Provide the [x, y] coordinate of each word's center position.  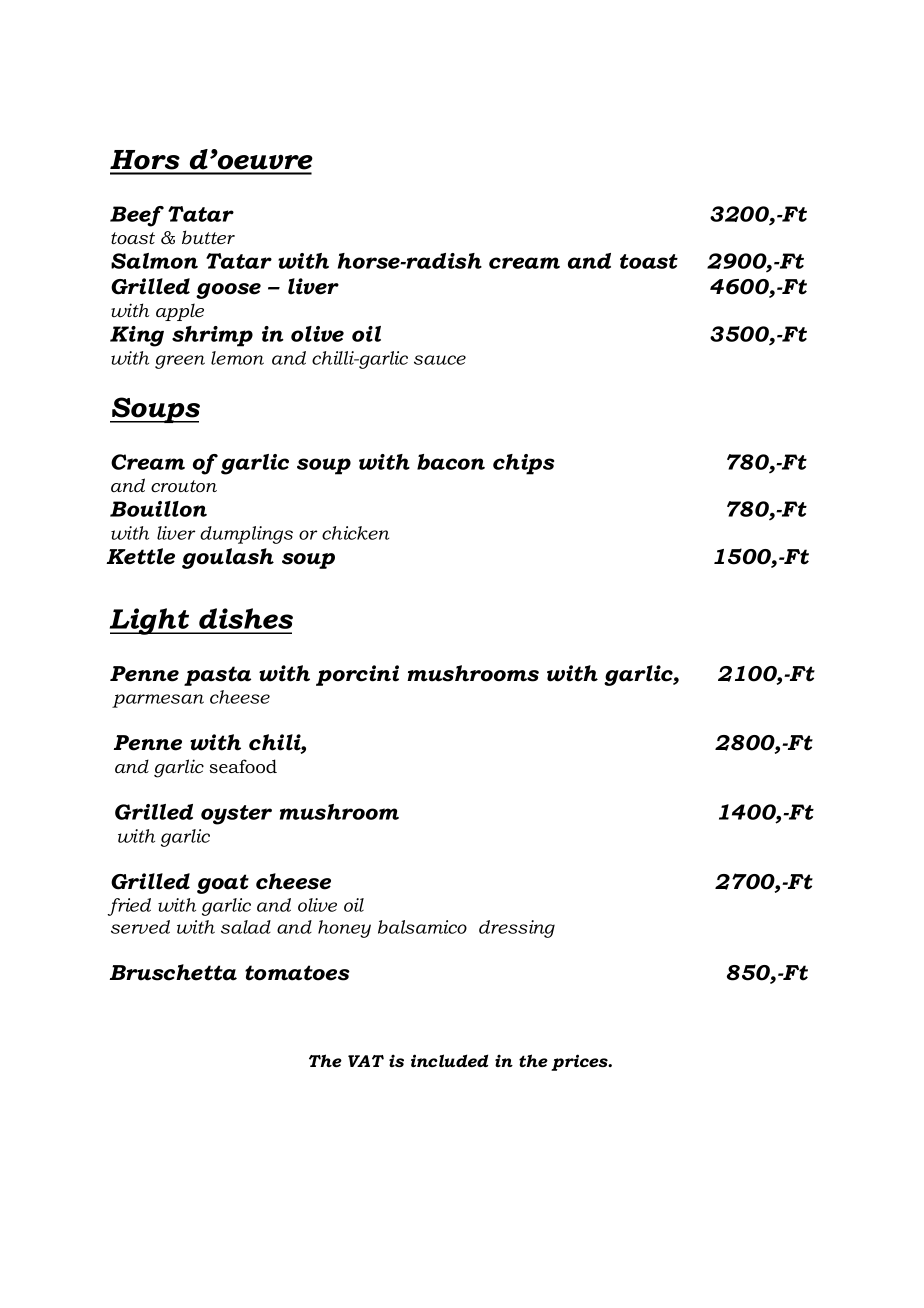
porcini [357, 675]
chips [523, 464]
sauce [440, 360]
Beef [137, 216]
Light [151, 621]
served [140, 927]
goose [228, 291]
